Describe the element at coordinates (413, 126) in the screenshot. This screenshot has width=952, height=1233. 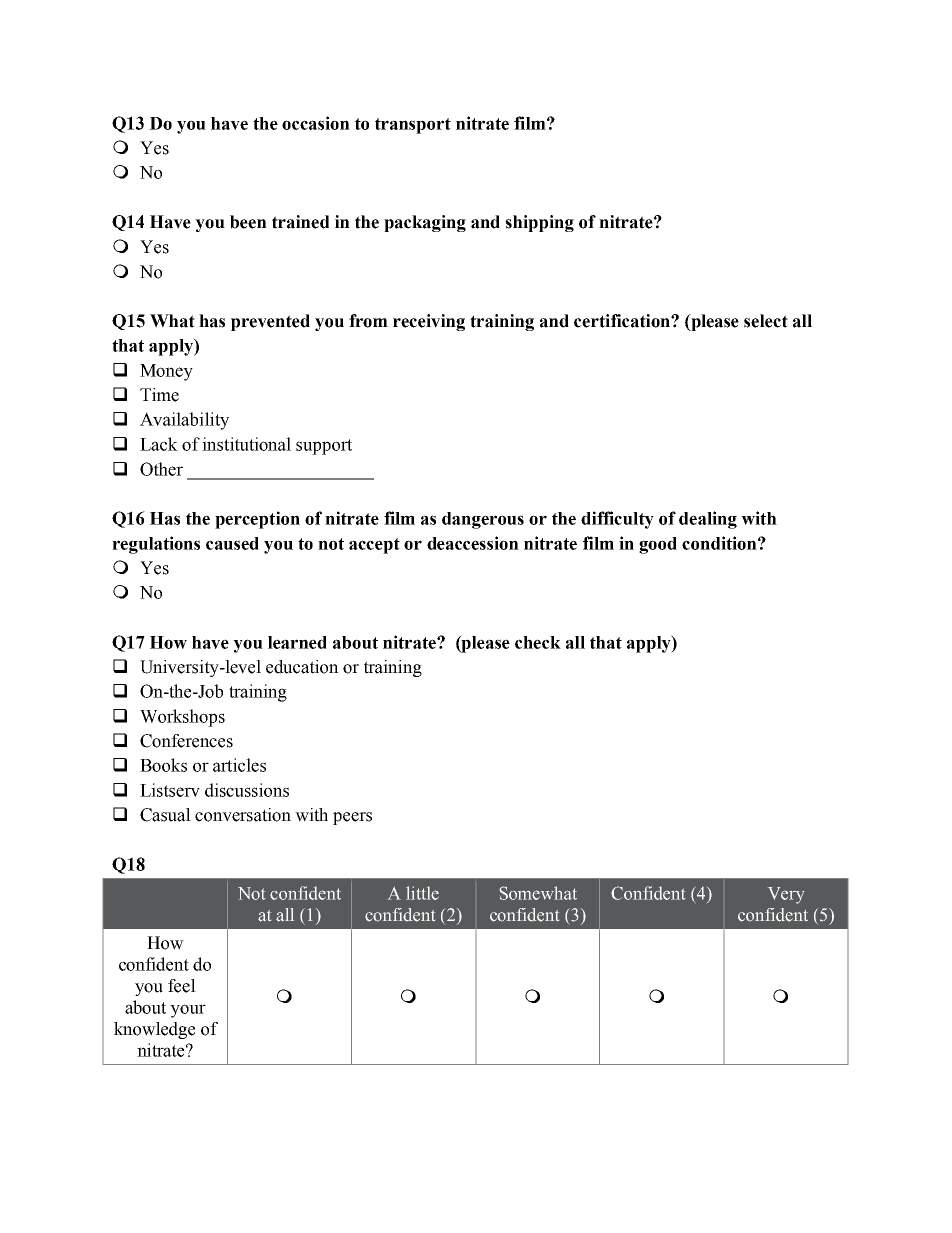
I see `transport` at that location.
